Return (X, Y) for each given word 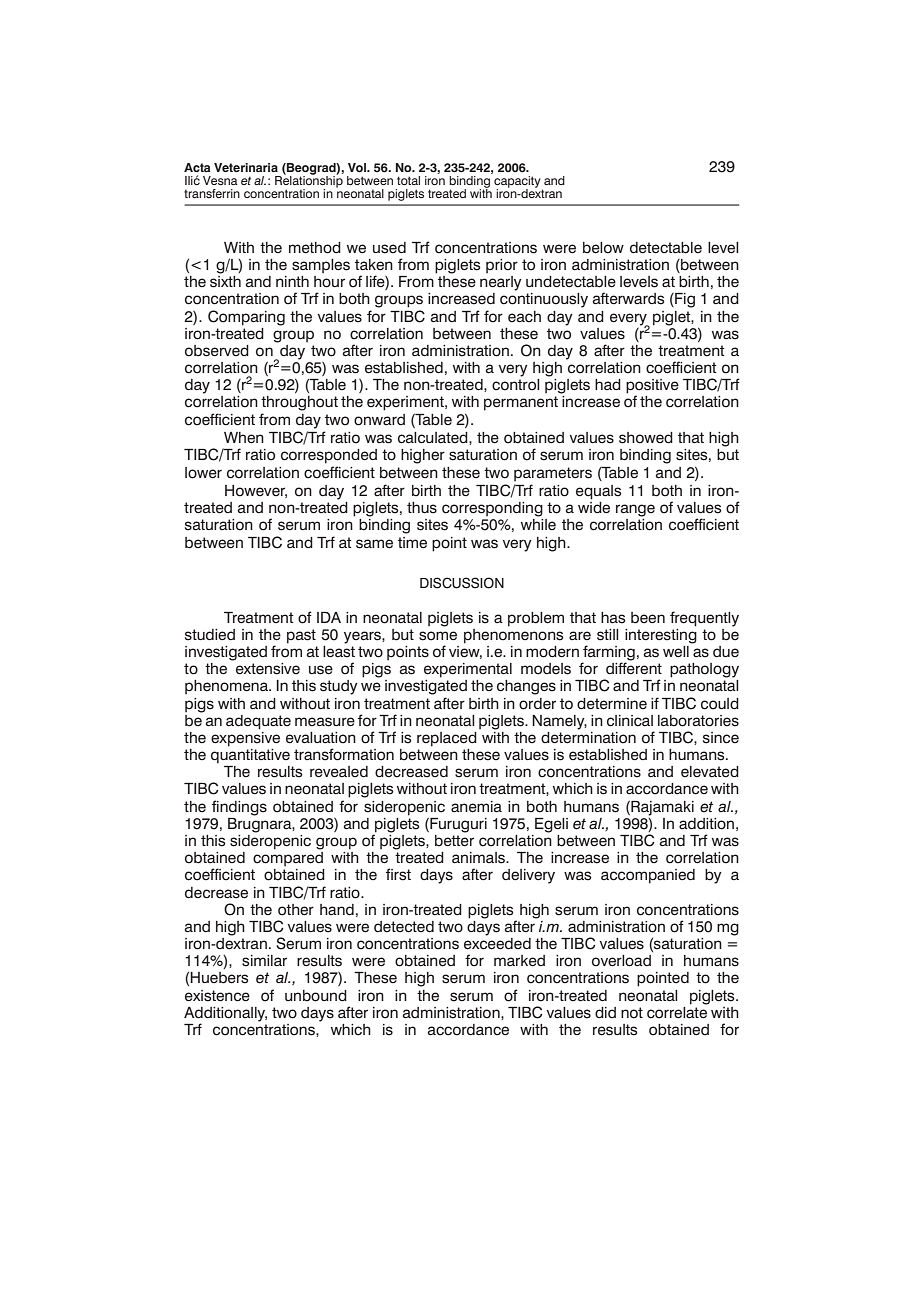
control (516, 385)
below (603, 248)
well (676, 652)
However (256, 491)
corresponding (492, 509)
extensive (268, 669)
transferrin (212, 193)
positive (652, 387)
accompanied (648, 876)
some (438, 636)
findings (239, 808)
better (454, 839)
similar (264, 961)
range (635, 510)
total (408, 180)
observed (217, 351)
